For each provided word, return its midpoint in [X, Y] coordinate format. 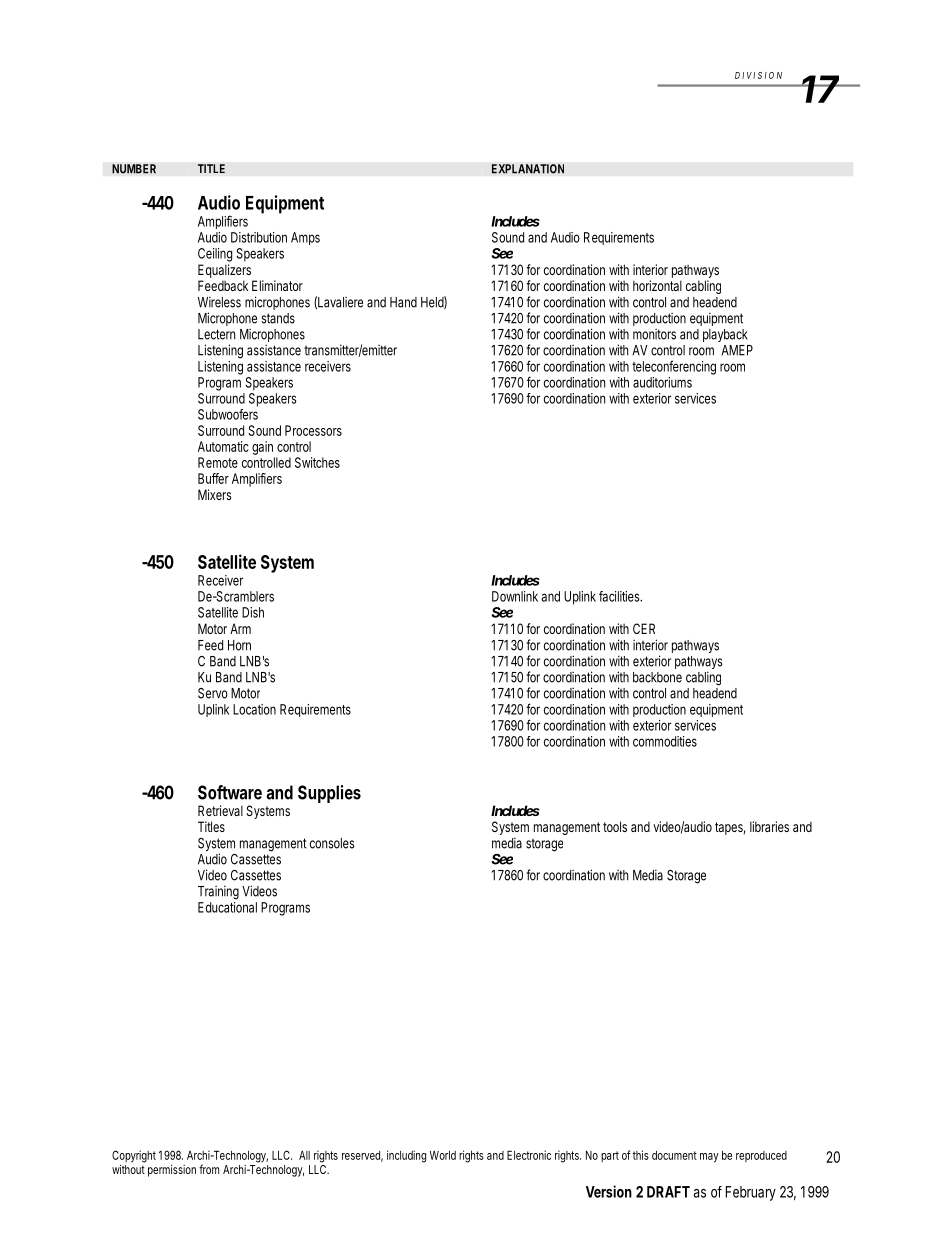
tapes [730, 828]
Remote [218, 462]
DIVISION [758, 75]
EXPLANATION [528, 169]
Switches [317, 462]
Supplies [329, 794]
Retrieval [220, 810]
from [209, 1169]
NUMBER [134, 169]
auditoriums [662, 382]
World [443, 1155]
